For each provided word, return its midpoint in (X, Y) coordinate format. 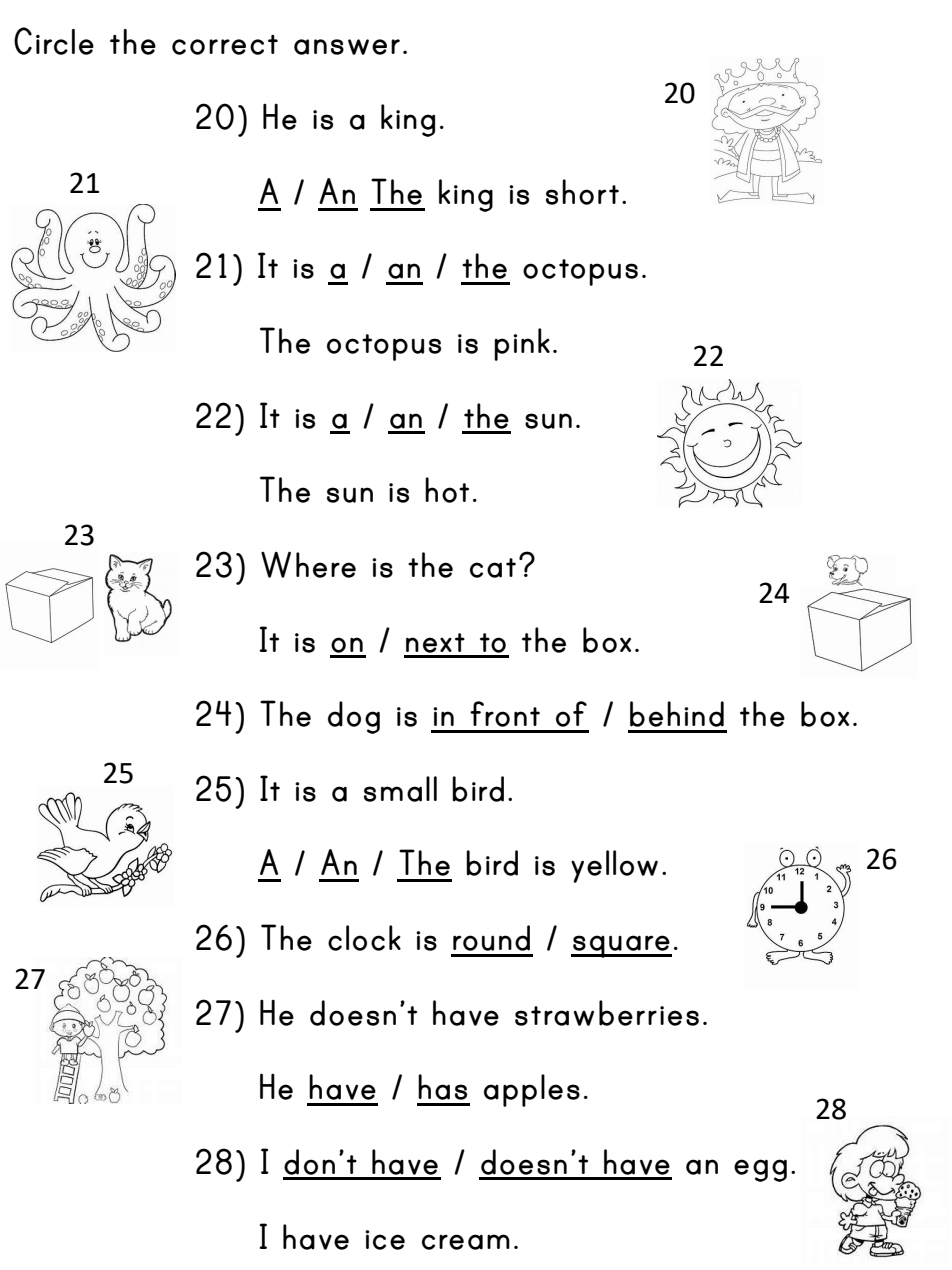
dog (354, 717)
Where (308, 564)
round (491, 938)
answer (347, 47)
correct (225, 45)
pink (522, 344)
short (582, 192)
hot (447, 490)
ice (385, 1240)
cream (466, 1242)
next (435, 643)
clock (364, 938)
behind (677, 714)
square (621, 946)
